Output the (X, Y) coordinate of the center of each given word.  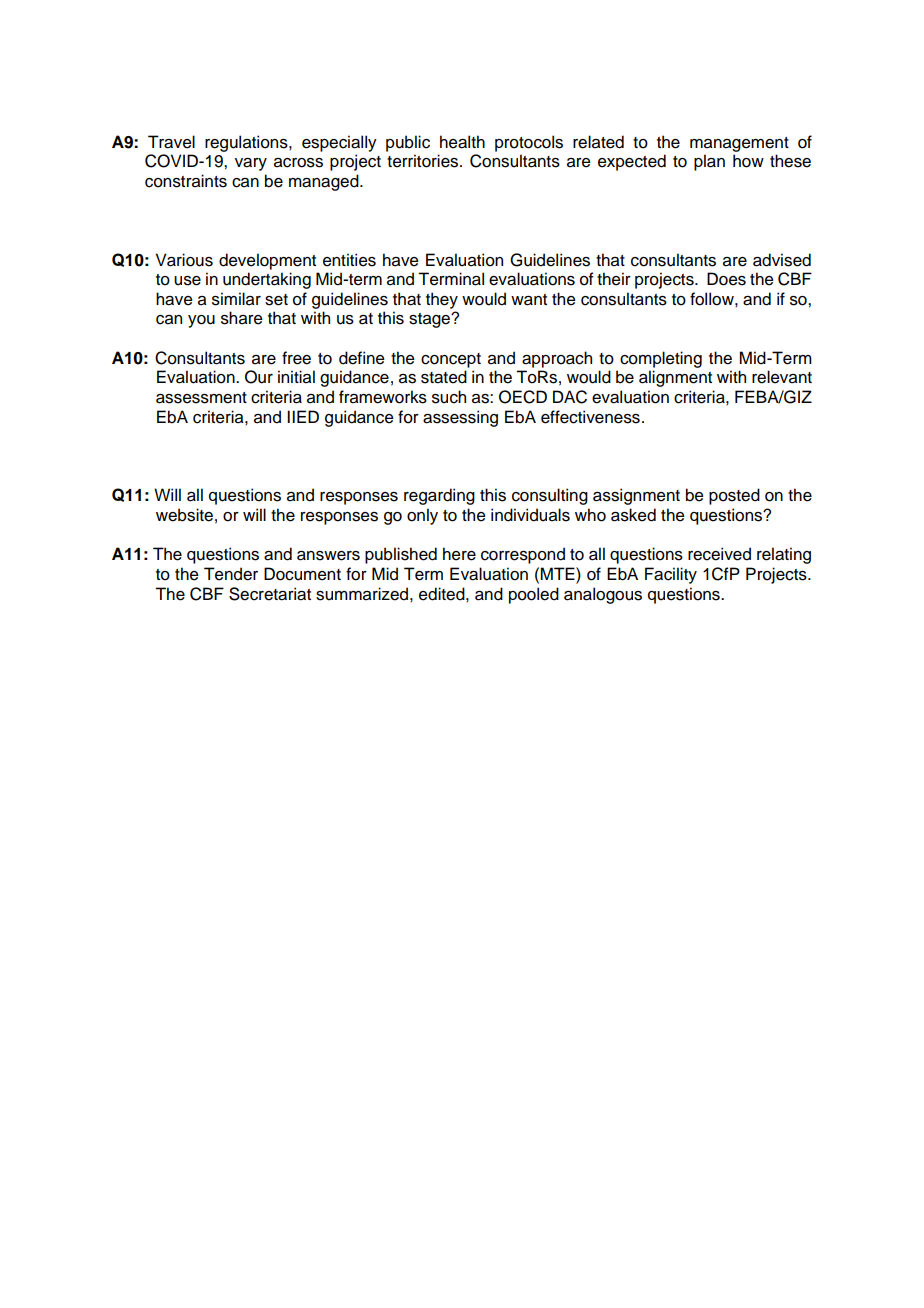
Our (259, 377)
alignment (675, 378)
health (462, 142)
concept (451, 360)
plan (709, 162)
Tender (231, 574)
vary (251, 164)
